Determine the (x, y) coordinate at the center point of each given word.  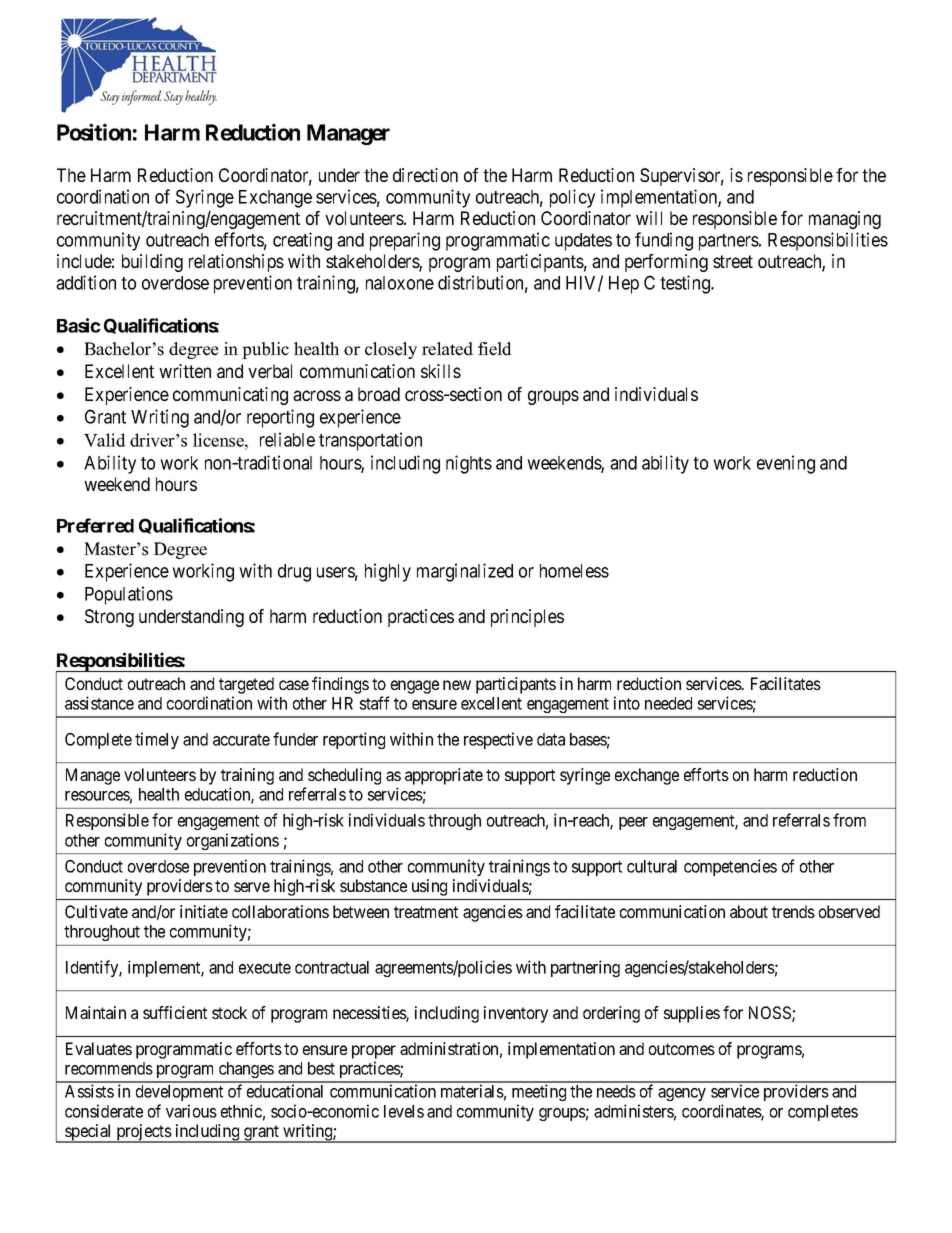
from (849, 820)
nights (469, 464)
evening (786, 464)
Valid (105, 440)
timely (157, 740)
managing (845, 220)
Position (94, 132)
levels (404, 1111)
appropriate (444, 776)
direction (425, 175)
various (191, 1111)
